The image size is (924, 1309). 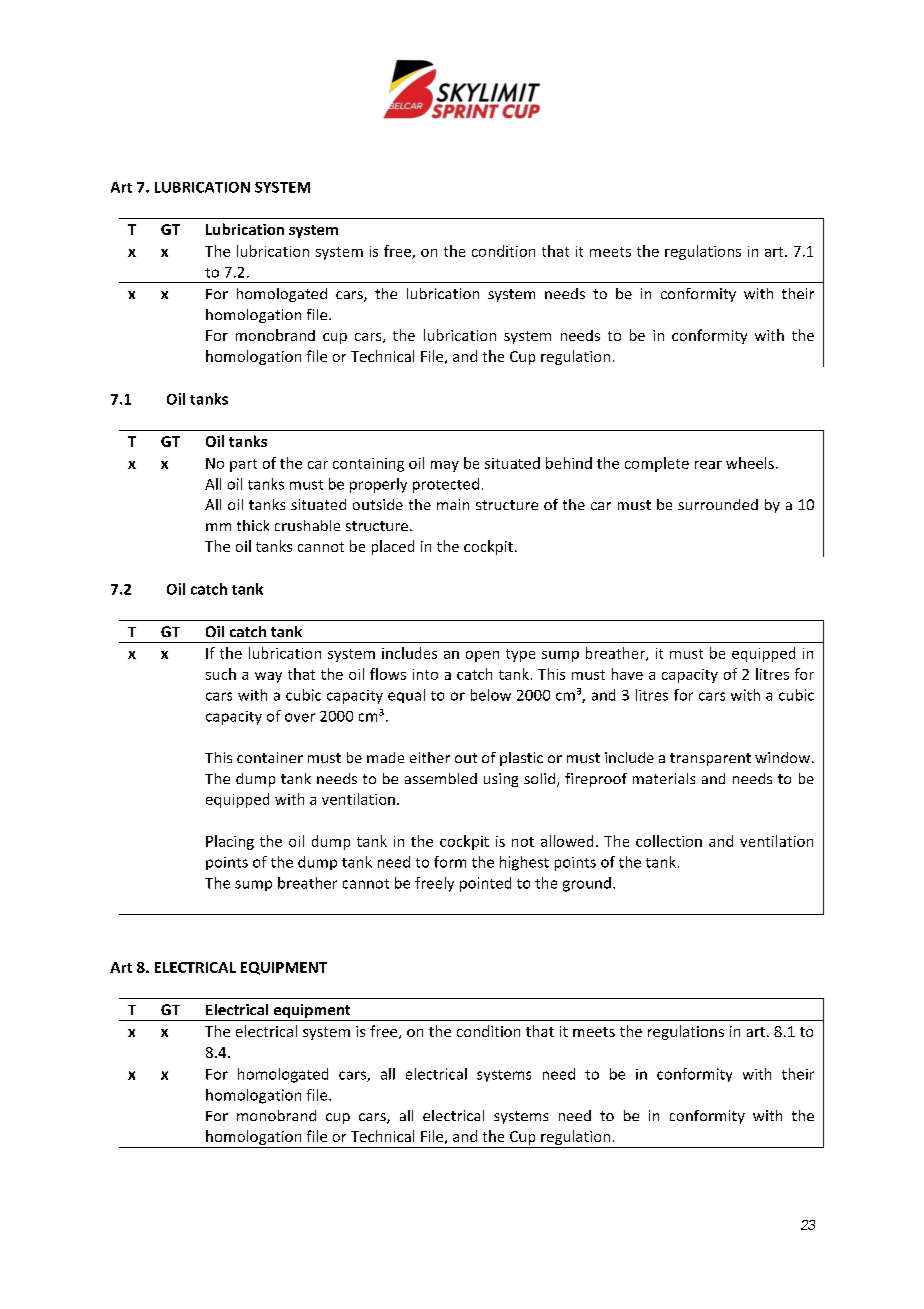 What do you see at coordinates (708, 465) in the page?
I see `rear` at bounding box center [708, 465].
